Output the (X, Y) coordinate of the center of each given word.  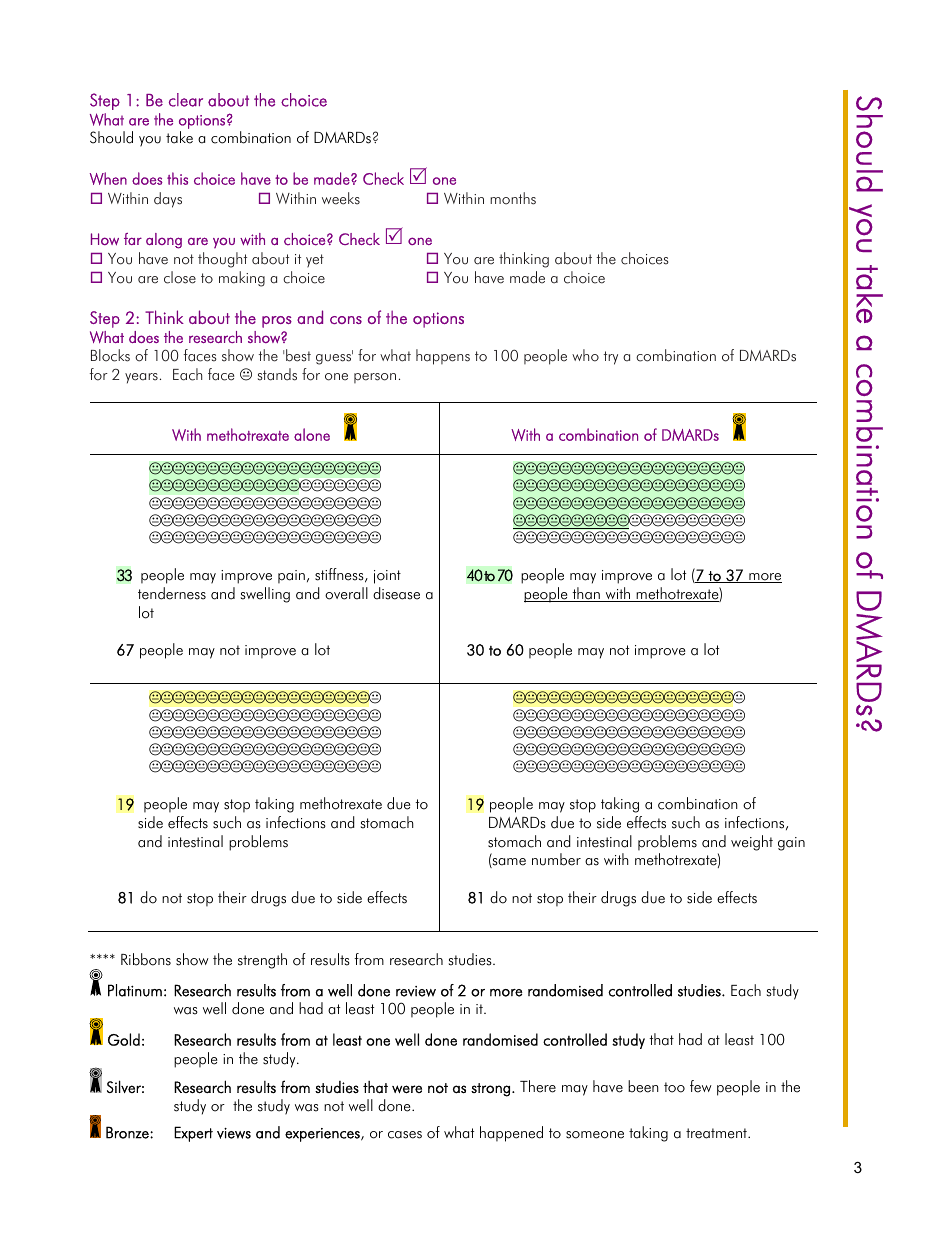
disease (396, 593)
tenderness (172, 593)
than (586, 594)
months (513, 198)
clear (186, 100)
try (611, 358)
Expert (193, 1134)
